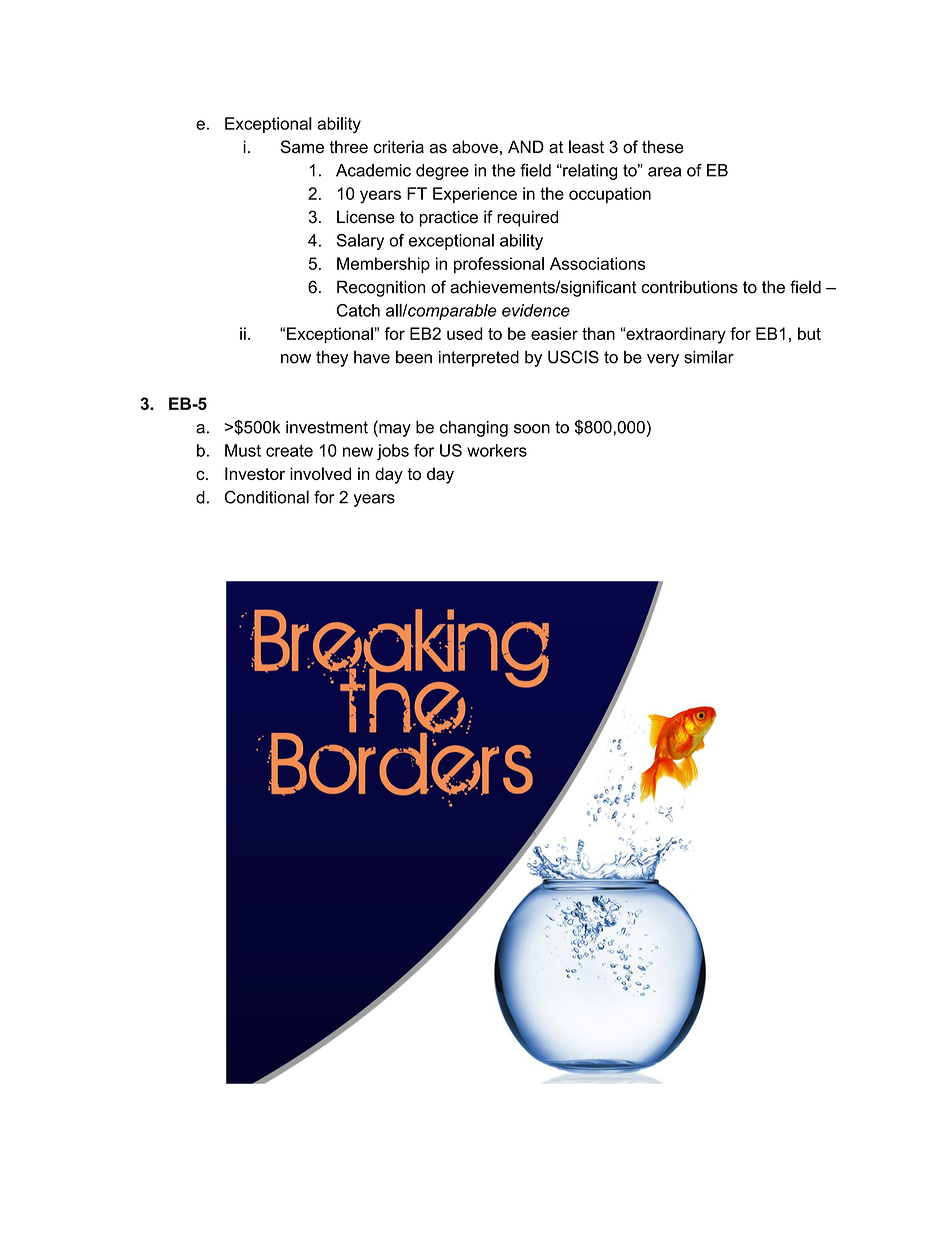  Describe the element at coordinates (499, 265) in the document. I see `professional` at that location.
